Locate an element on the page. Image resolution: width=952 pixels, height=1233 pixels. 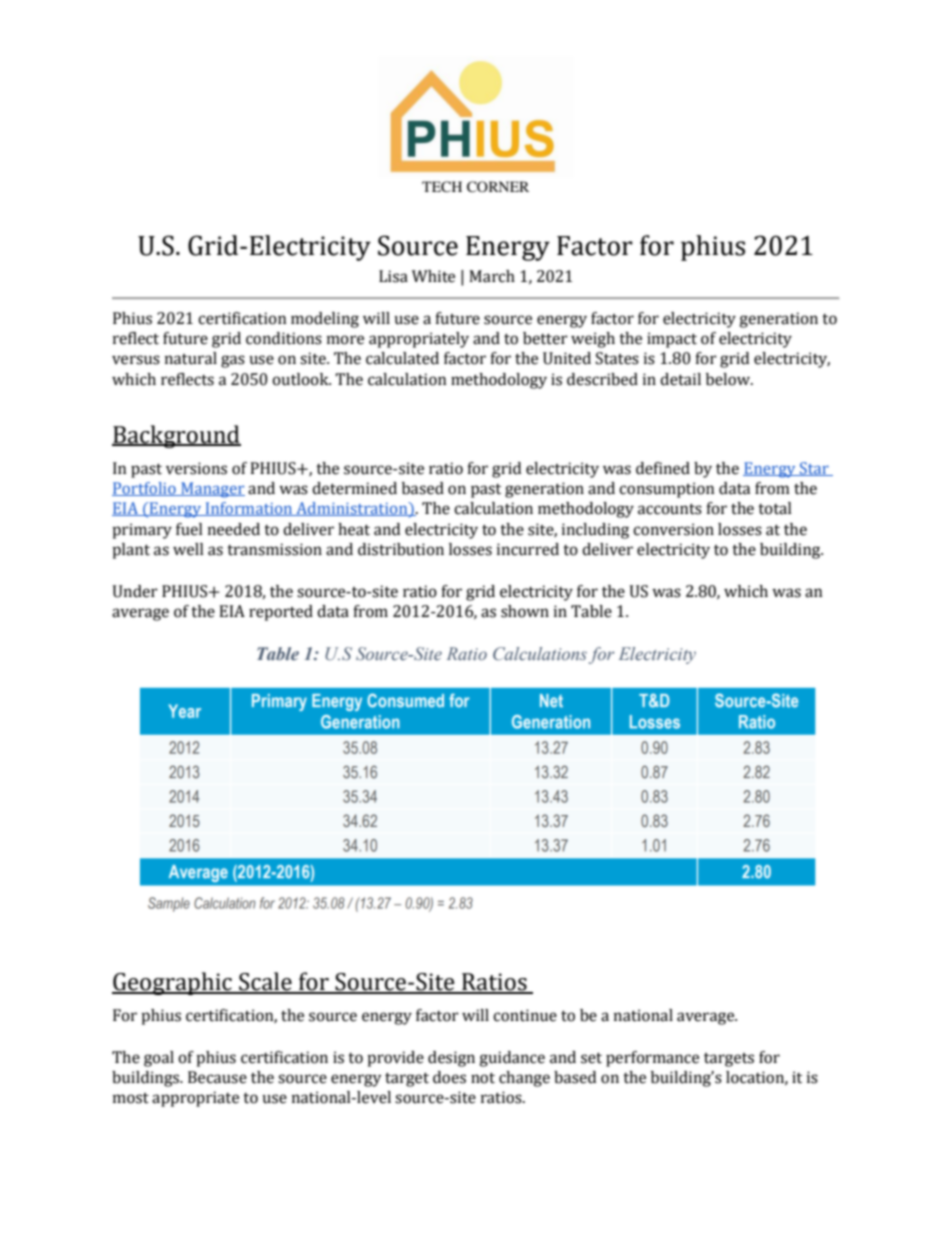
incurred is located at coordinates (528, 549).
